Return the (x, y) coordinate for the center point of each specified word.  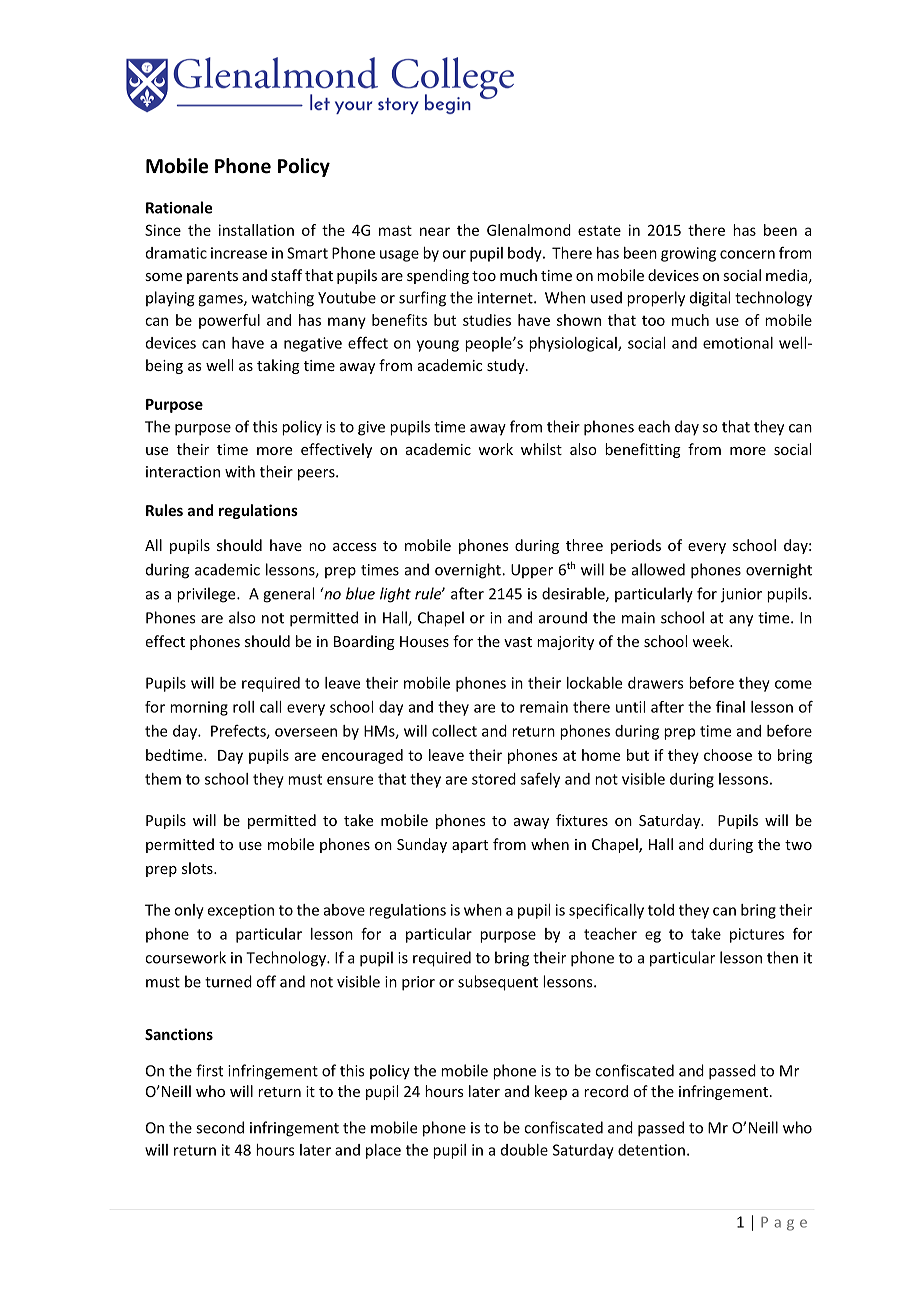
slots (198, 868)
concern (747, 254)
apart (470, 846)
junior (741, 595)
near (435, 231)
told (661, 910)
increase (239, 253)
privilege (207, 595)
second (220, 1127)
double (524, 1150)
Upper (532, 571)
